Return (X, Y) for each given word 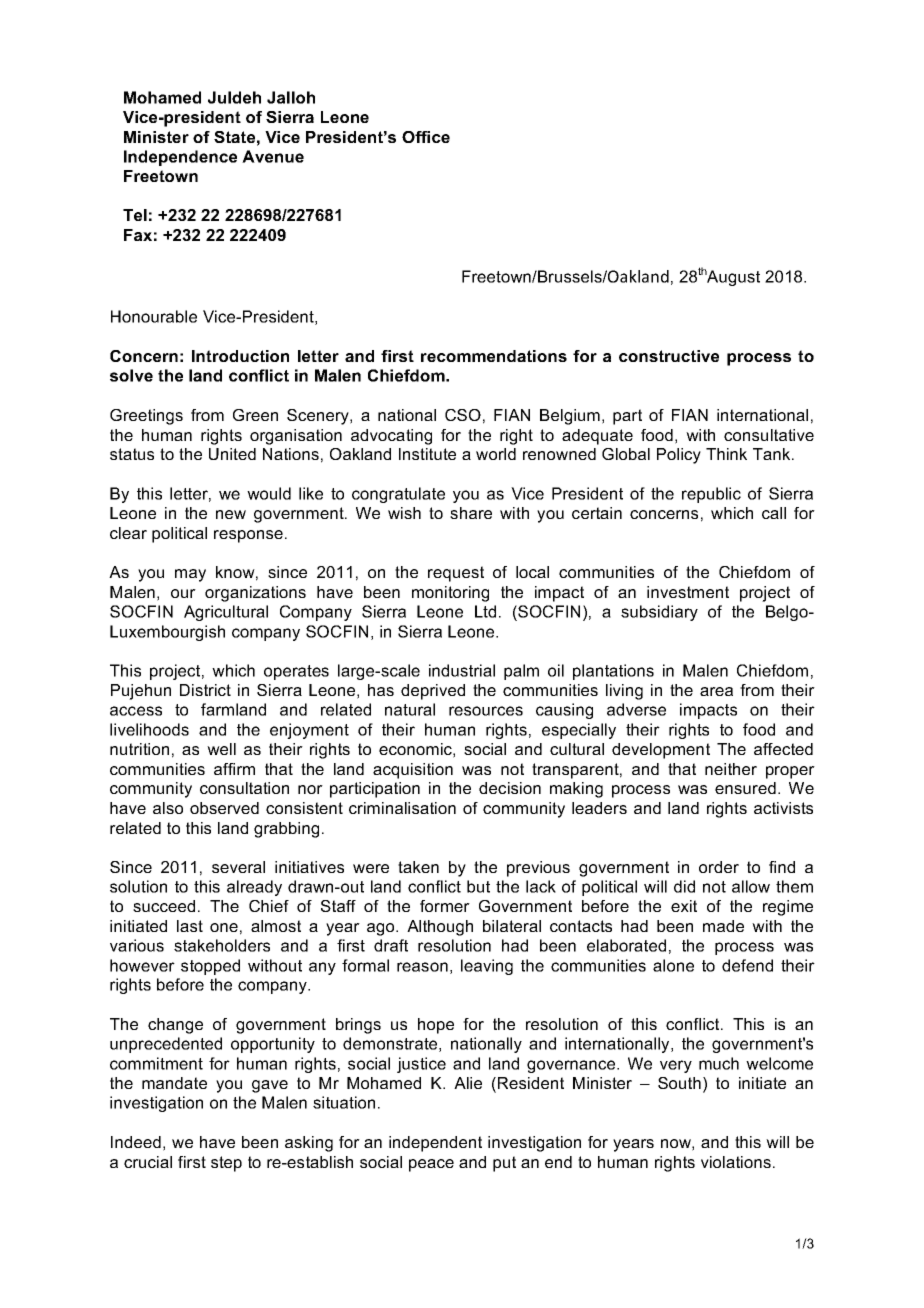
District (205, 690)
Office (426, 137)
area (716, 691)
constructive (669, 356)
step (226, 1164)
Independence (180, 158)
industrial (462, 670)
